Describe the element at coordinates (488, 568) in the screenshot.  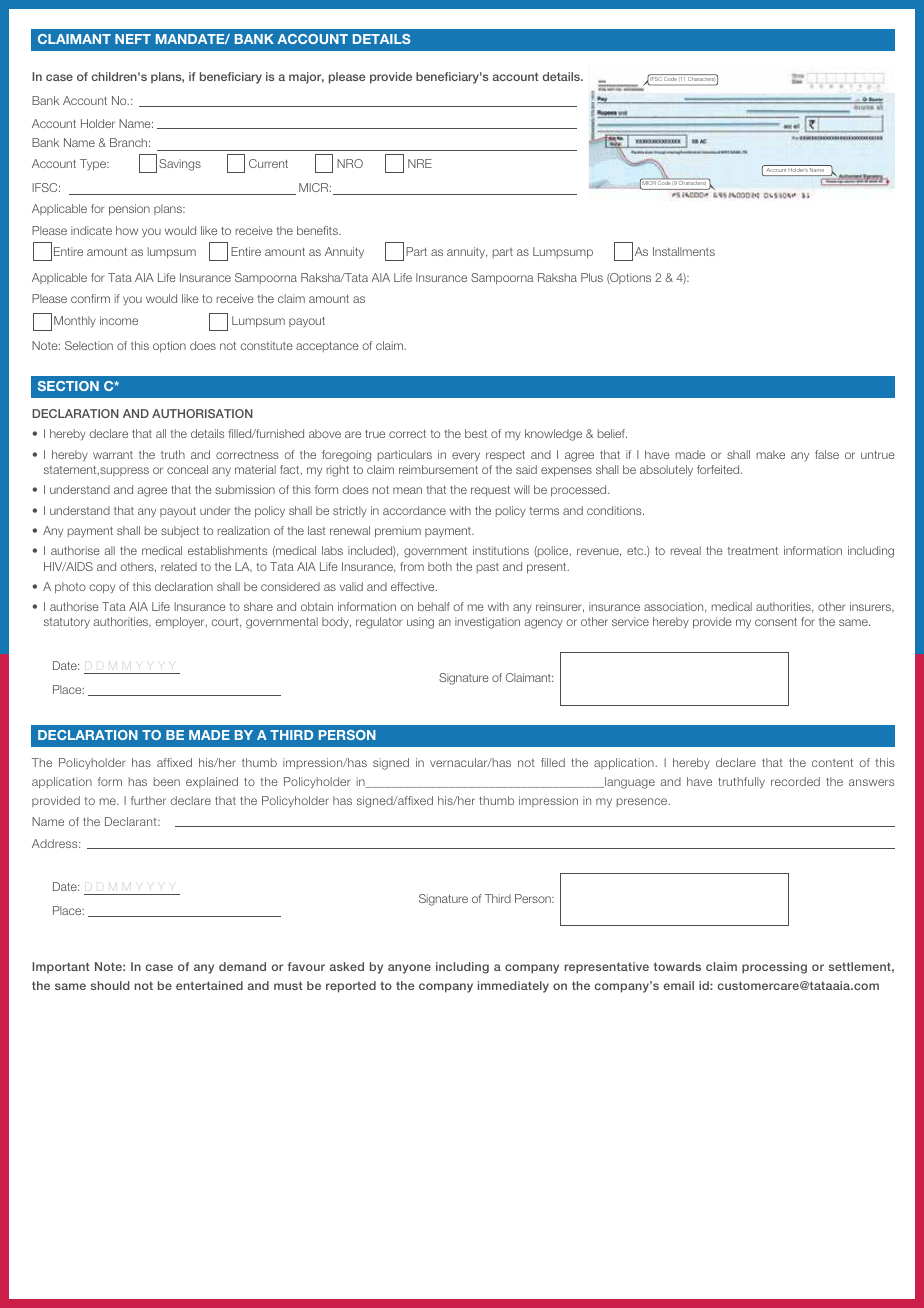
I see `past` at that location.
